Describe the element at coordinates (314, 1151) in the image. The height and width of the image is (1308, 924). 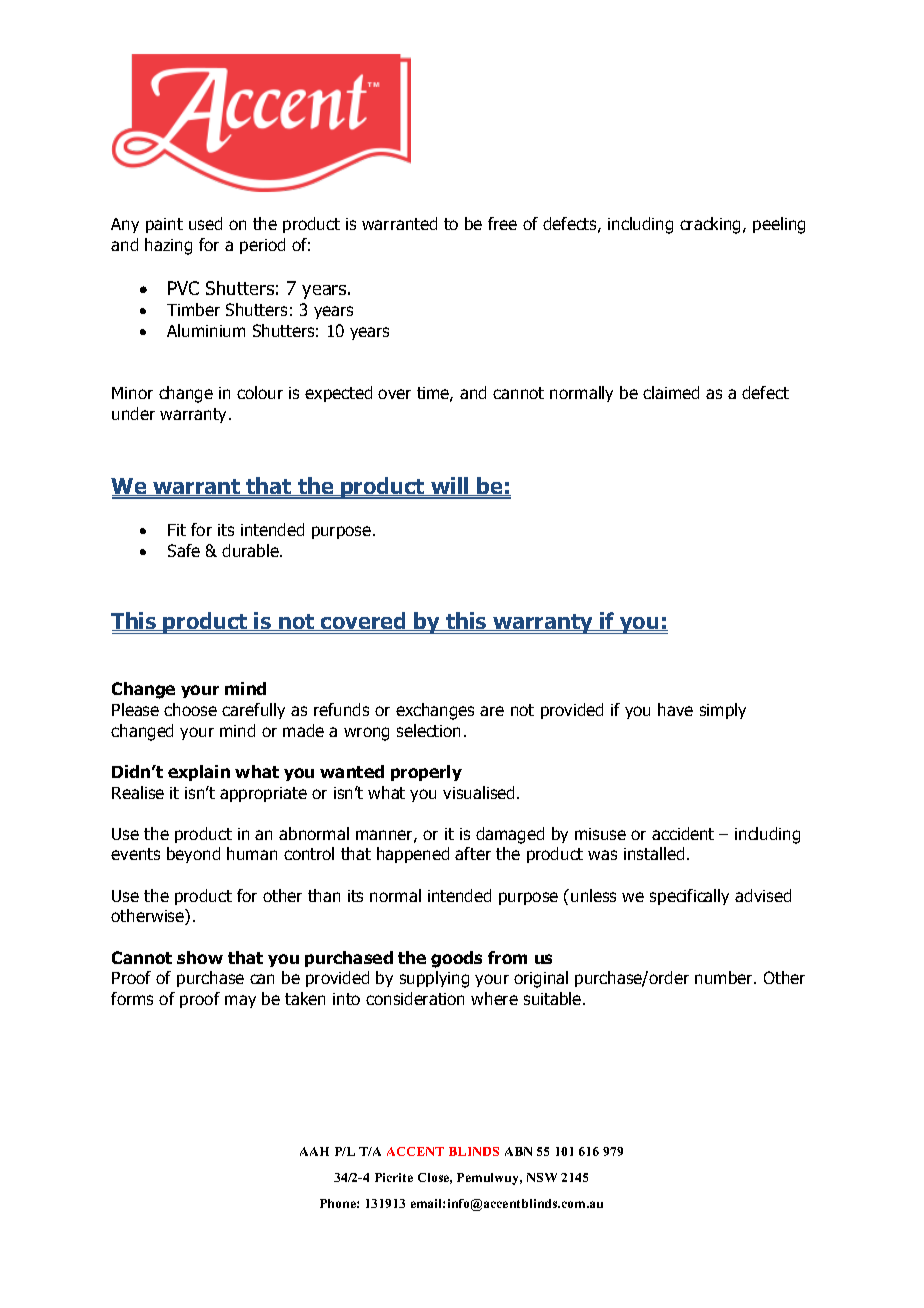
I see `AAH` at that location.
